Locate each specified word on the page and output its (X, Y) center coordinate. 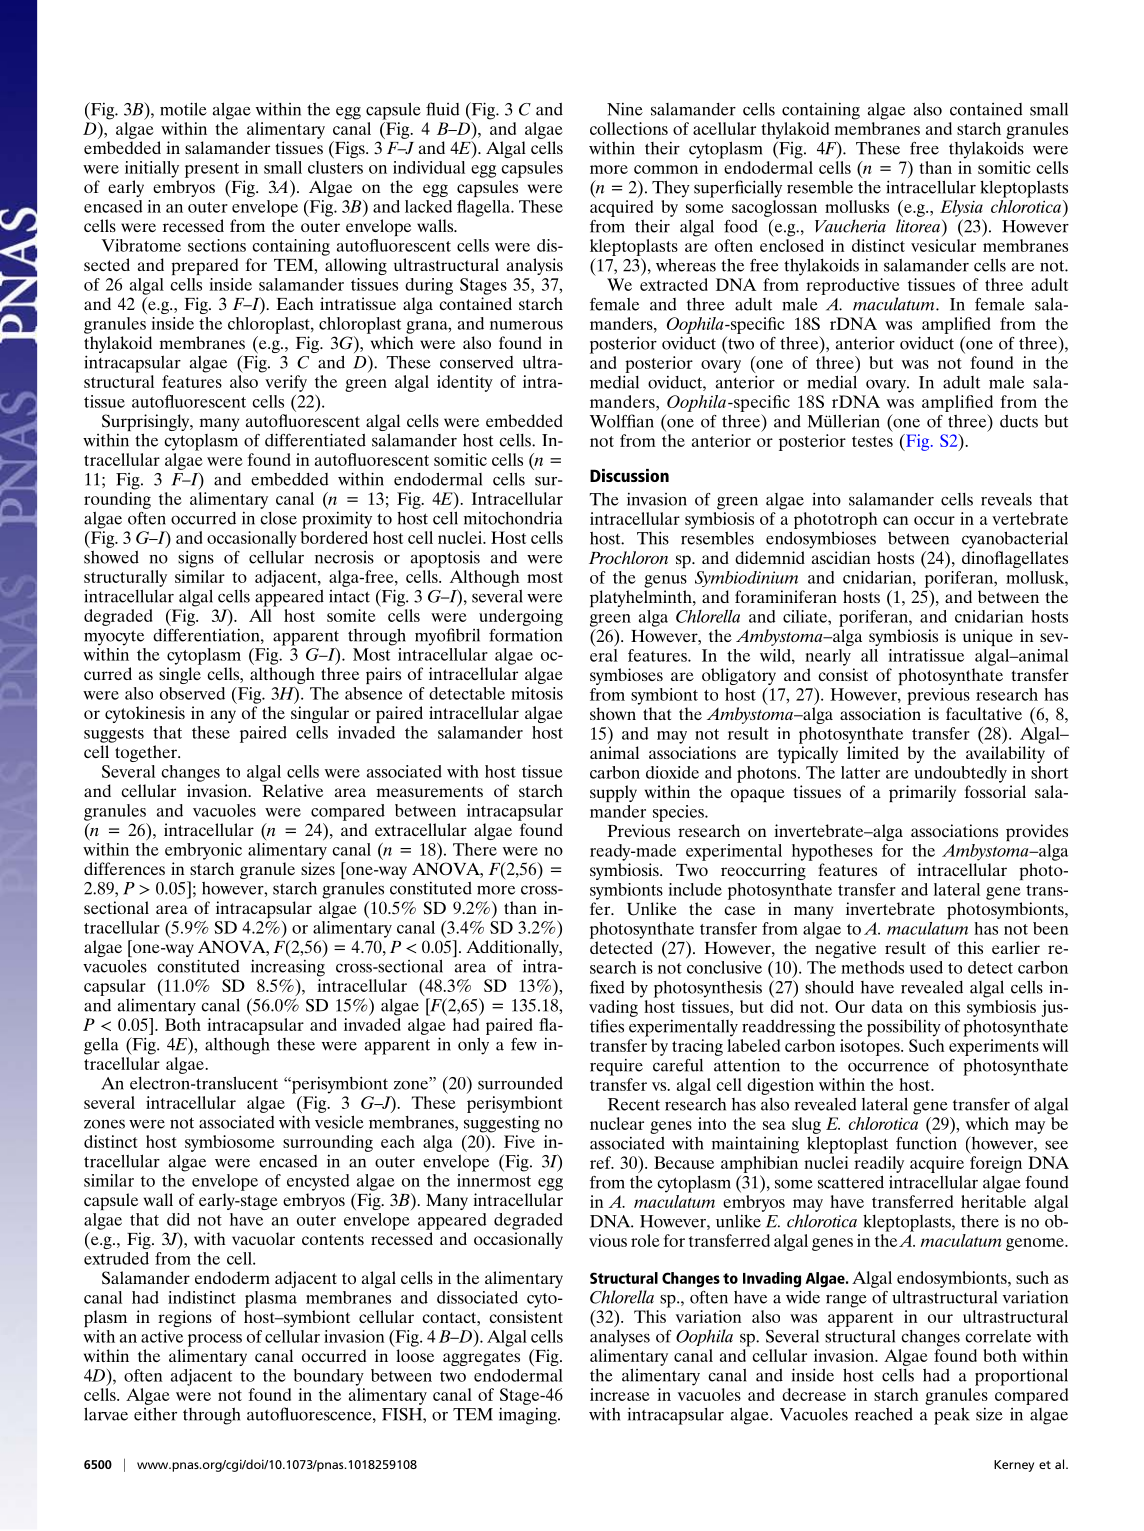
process (215, 1340)
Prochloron (628, 557)
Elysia (961, 208)
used (926, 967)
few (524, 1044)
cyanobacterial (1015, 540)
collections (629, 128)
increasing (288, 967)
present (212, 170)
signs (196, 559)
